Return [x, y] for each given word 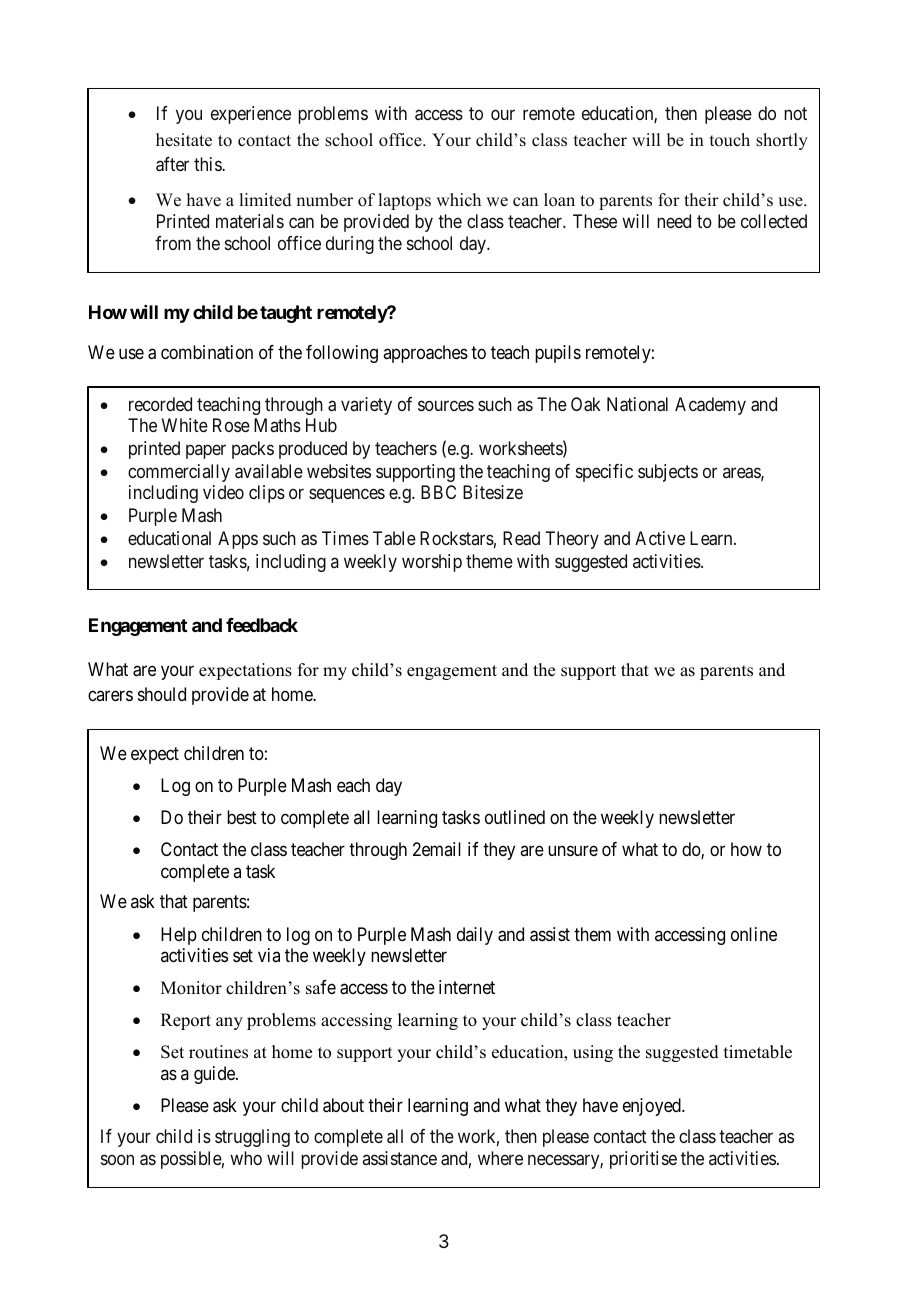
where [500, 1158]
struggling [252, 1138]
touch [730, 140]
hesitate [184, 140]
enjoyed [653, 1107]
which [458, 200]
